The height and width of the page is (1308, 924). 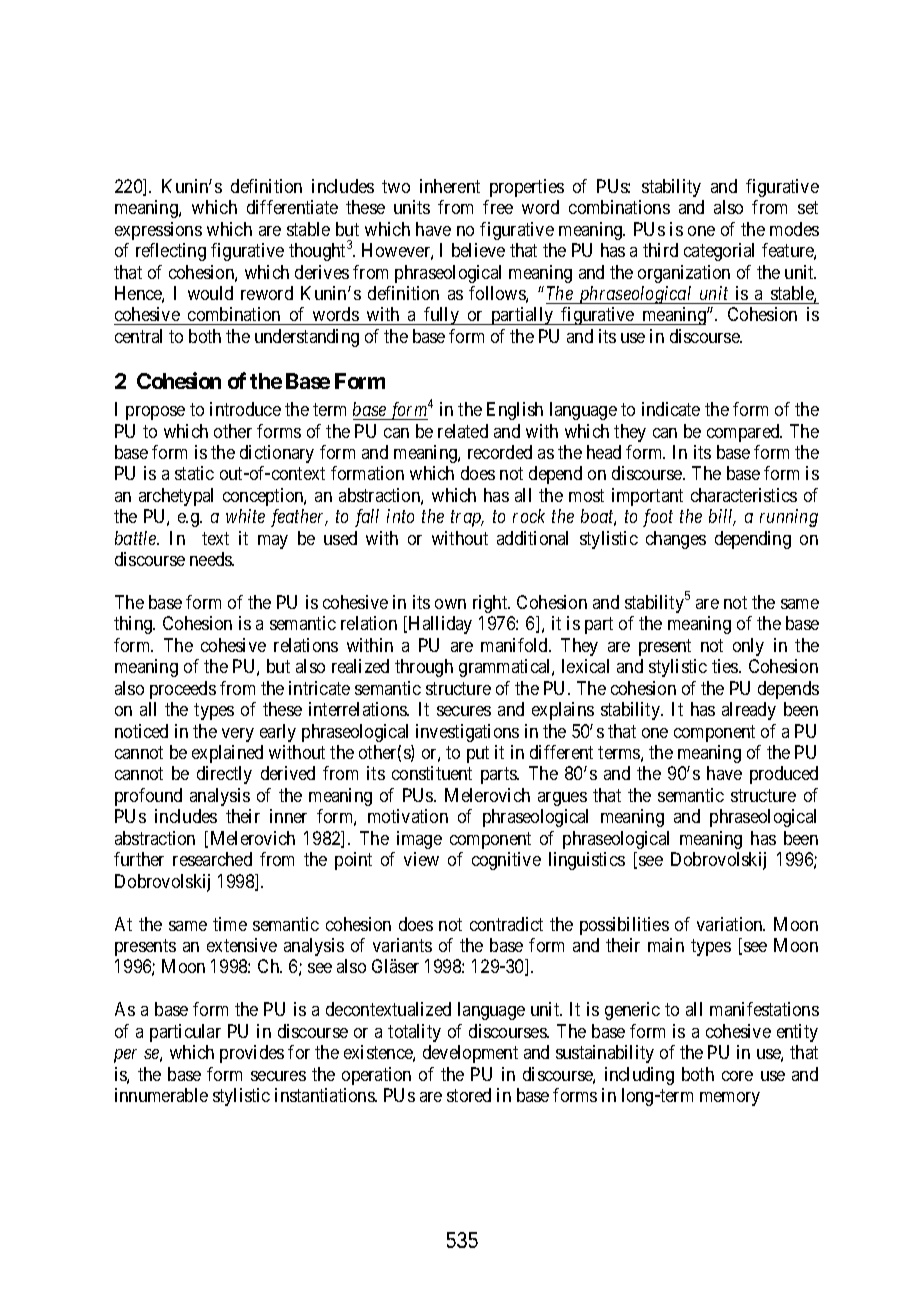 What do you see at coordinates (183, 690) in the page?
I see `proceeds` at bounding box center [183, 690].
